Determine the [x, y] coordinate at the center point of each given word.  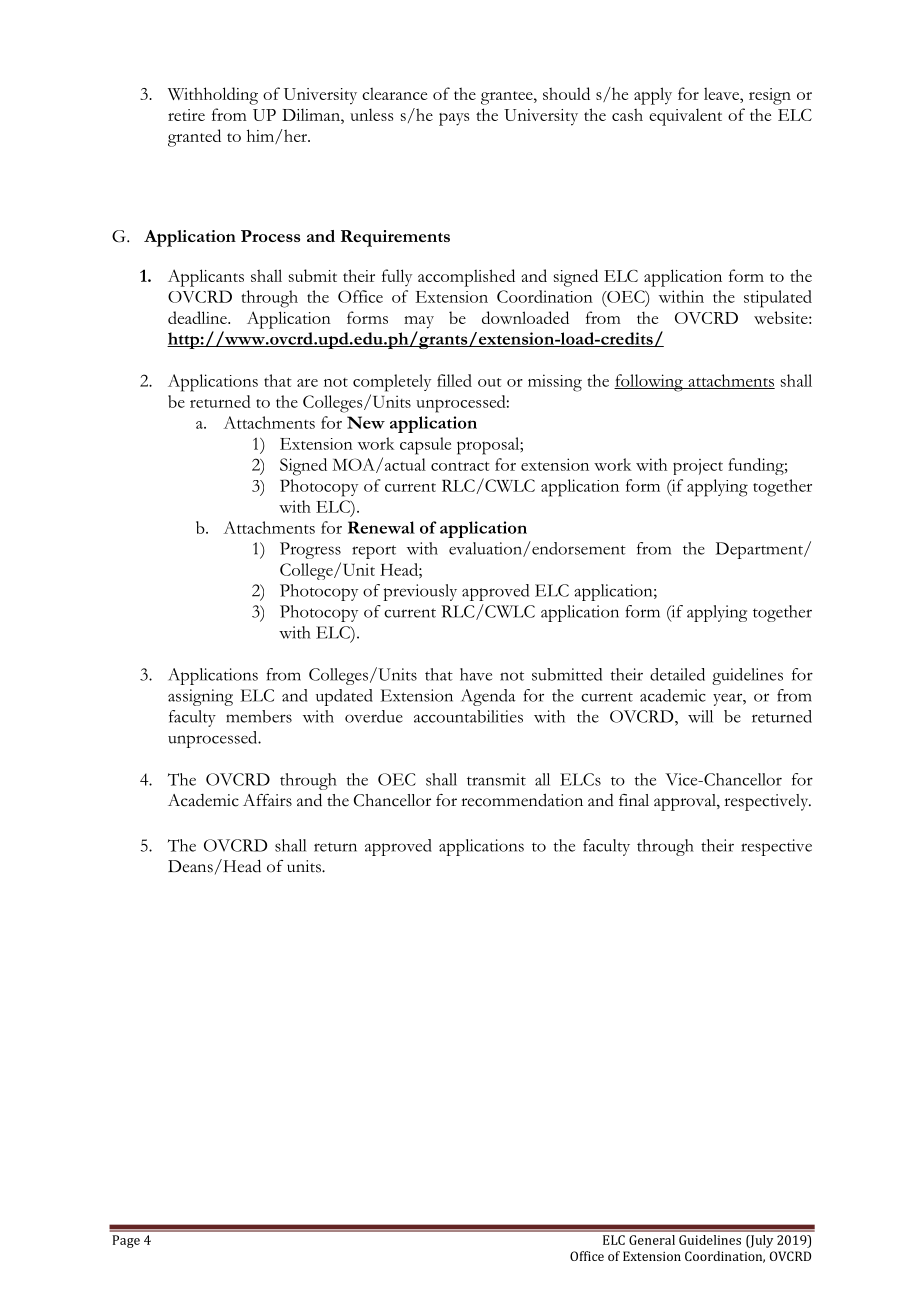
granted [194, 138]
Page [126, 1241]
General [652, 1240]
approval [686, 802]
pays [454, 119]
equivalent [685, 117]
